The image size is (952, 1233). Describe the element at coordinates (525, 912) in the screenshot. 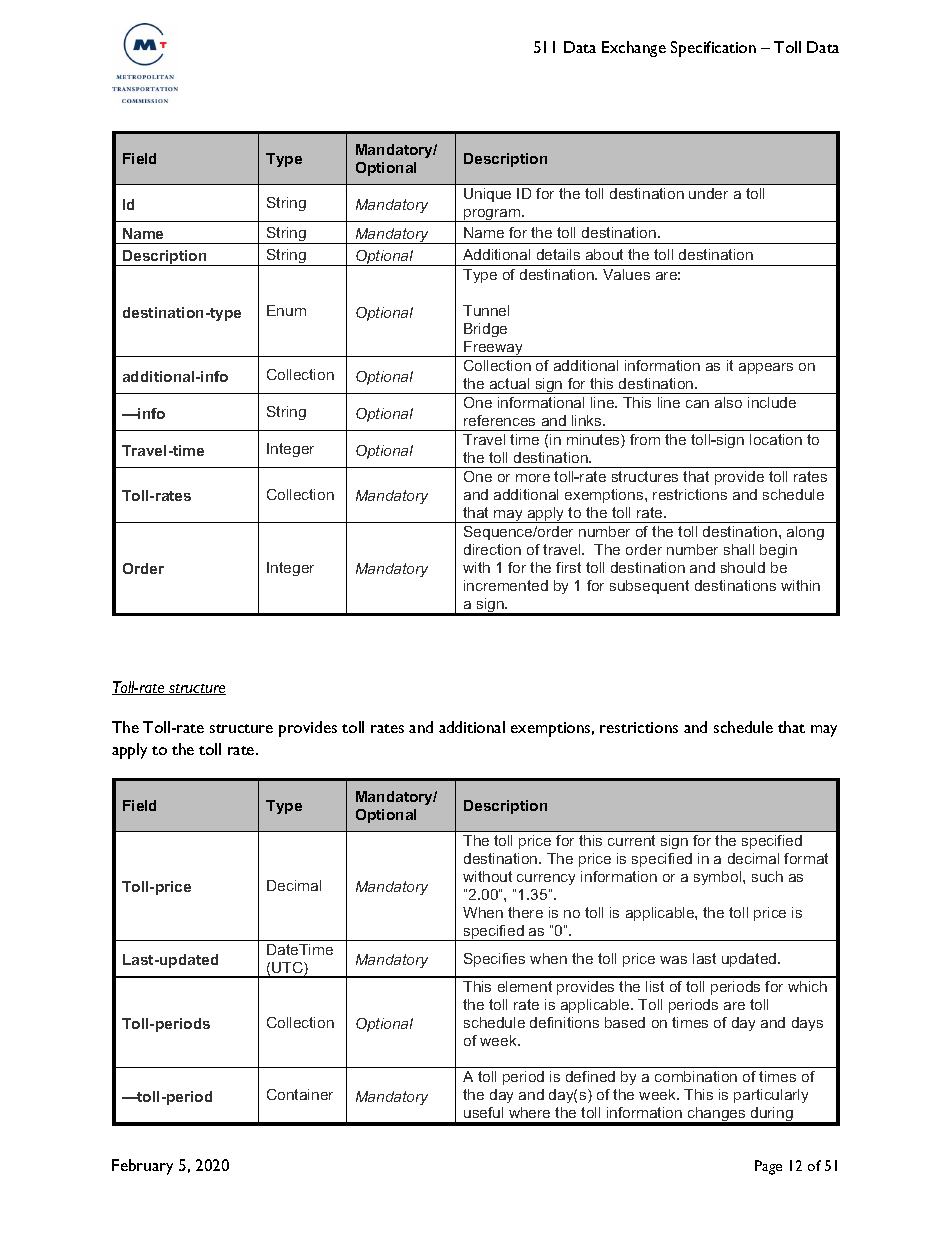

I see `there` at that location.
